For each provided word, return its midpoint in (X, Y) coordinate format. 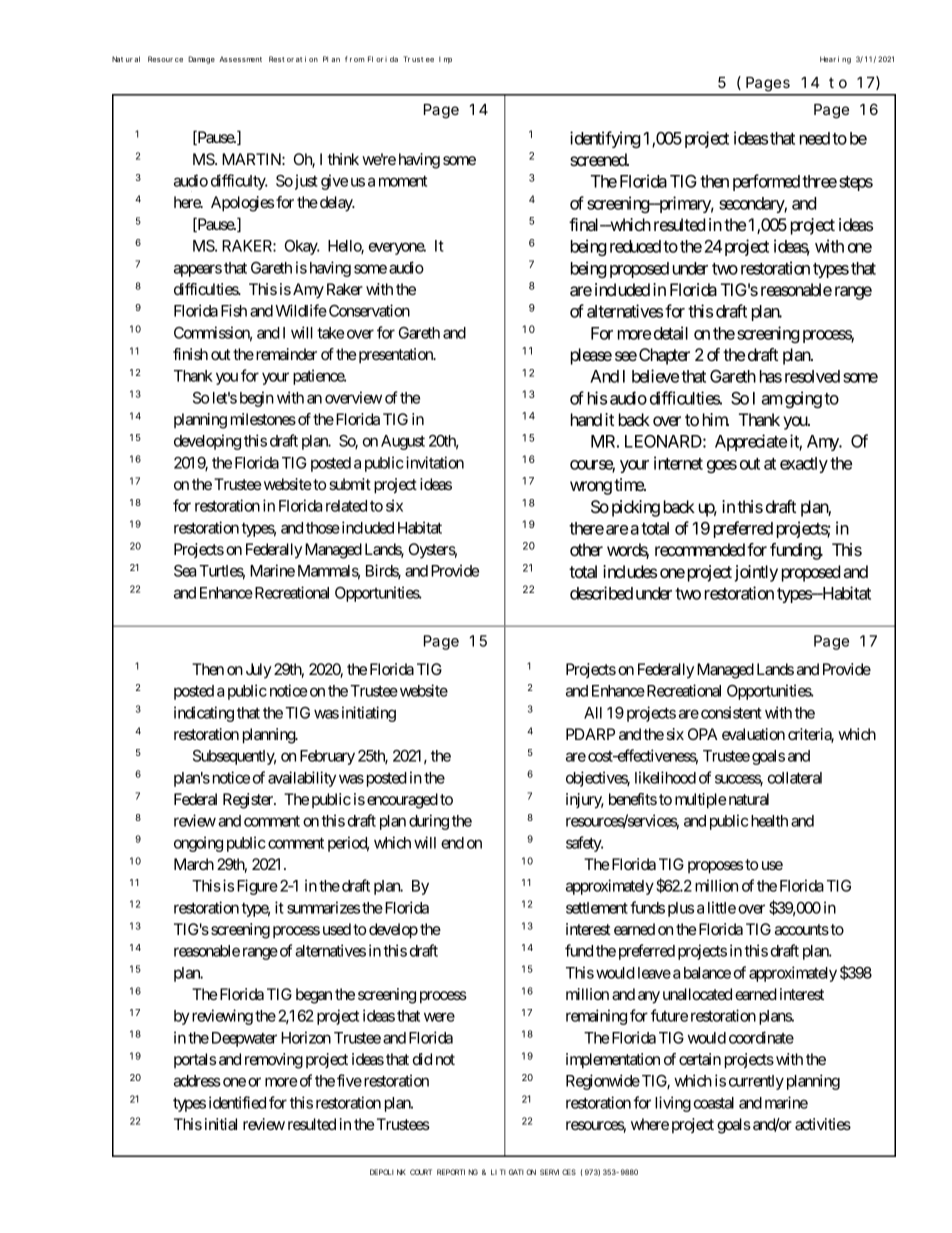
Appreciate (751, 442)
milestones (263, 419)
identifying (605, 139)
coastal (714, 1103)
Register (249, 801)
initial (221, 1124)
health (769, 821)
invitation (435, 462)
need (815, 138)
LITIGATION (513, 1172)
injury (585, 801)
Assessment (240, 59)
